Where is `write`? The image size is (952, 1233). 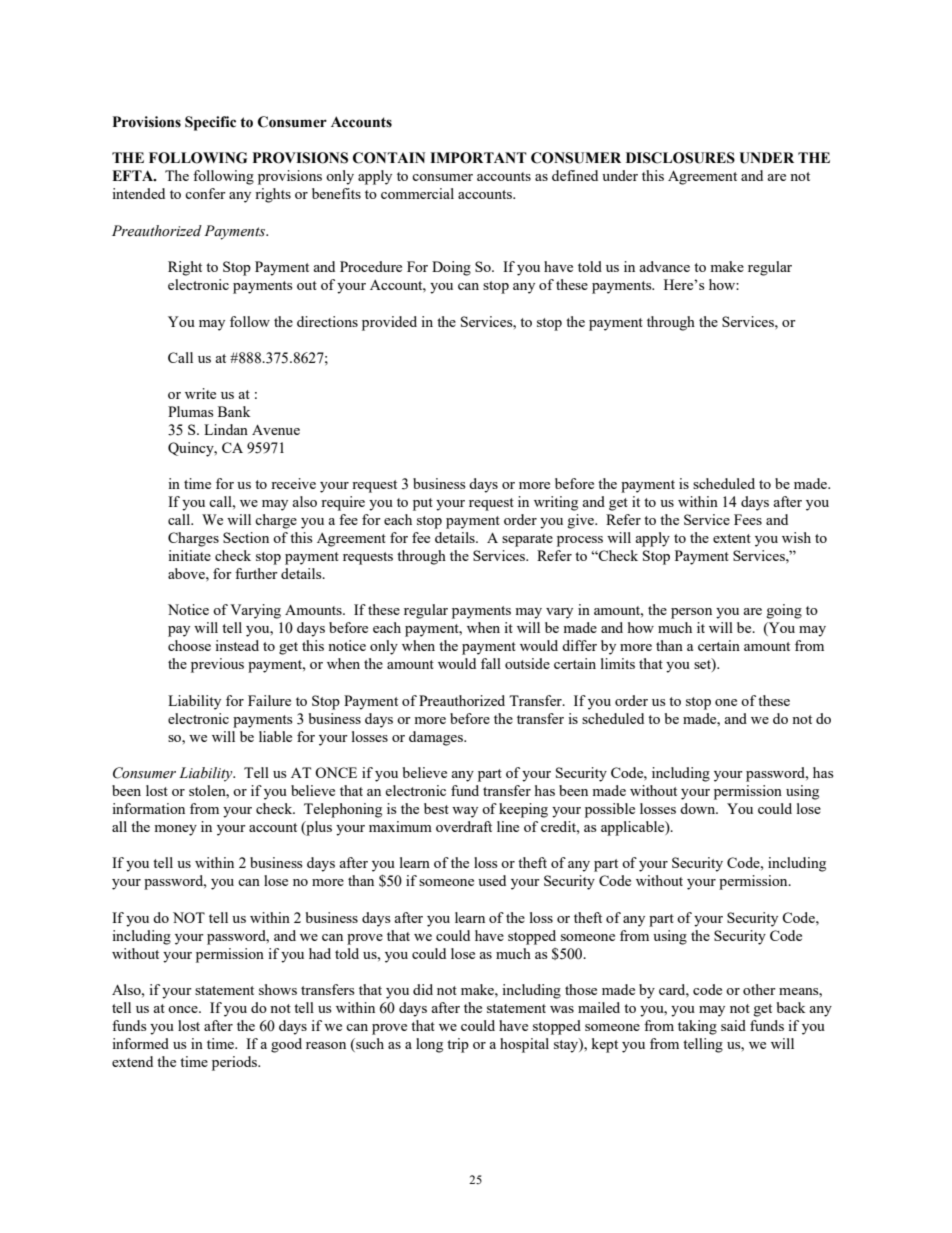
write is located at coordinates (200, 393).
